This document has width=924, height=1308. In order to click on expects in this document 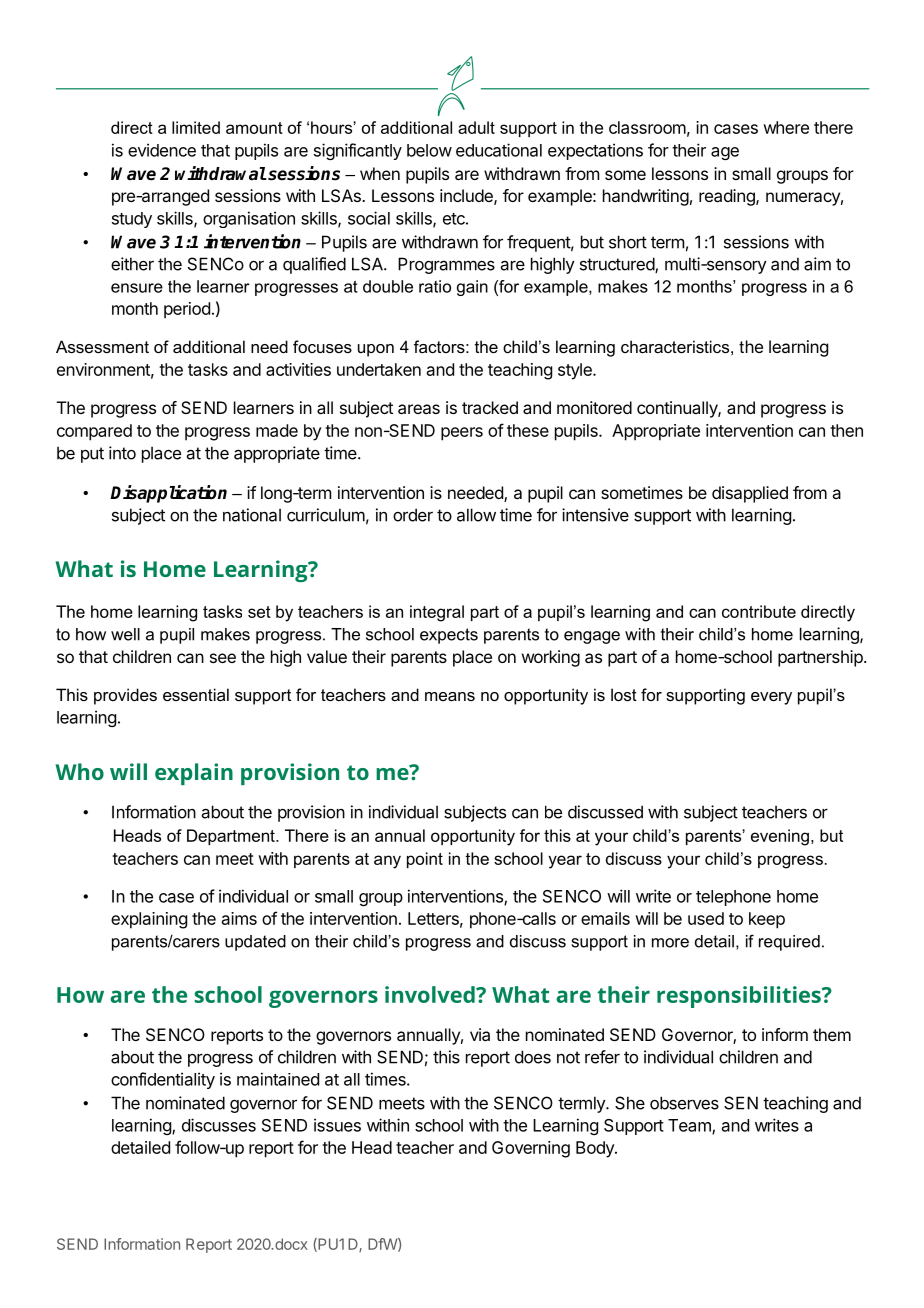, I will do `click(449, 636)`.
